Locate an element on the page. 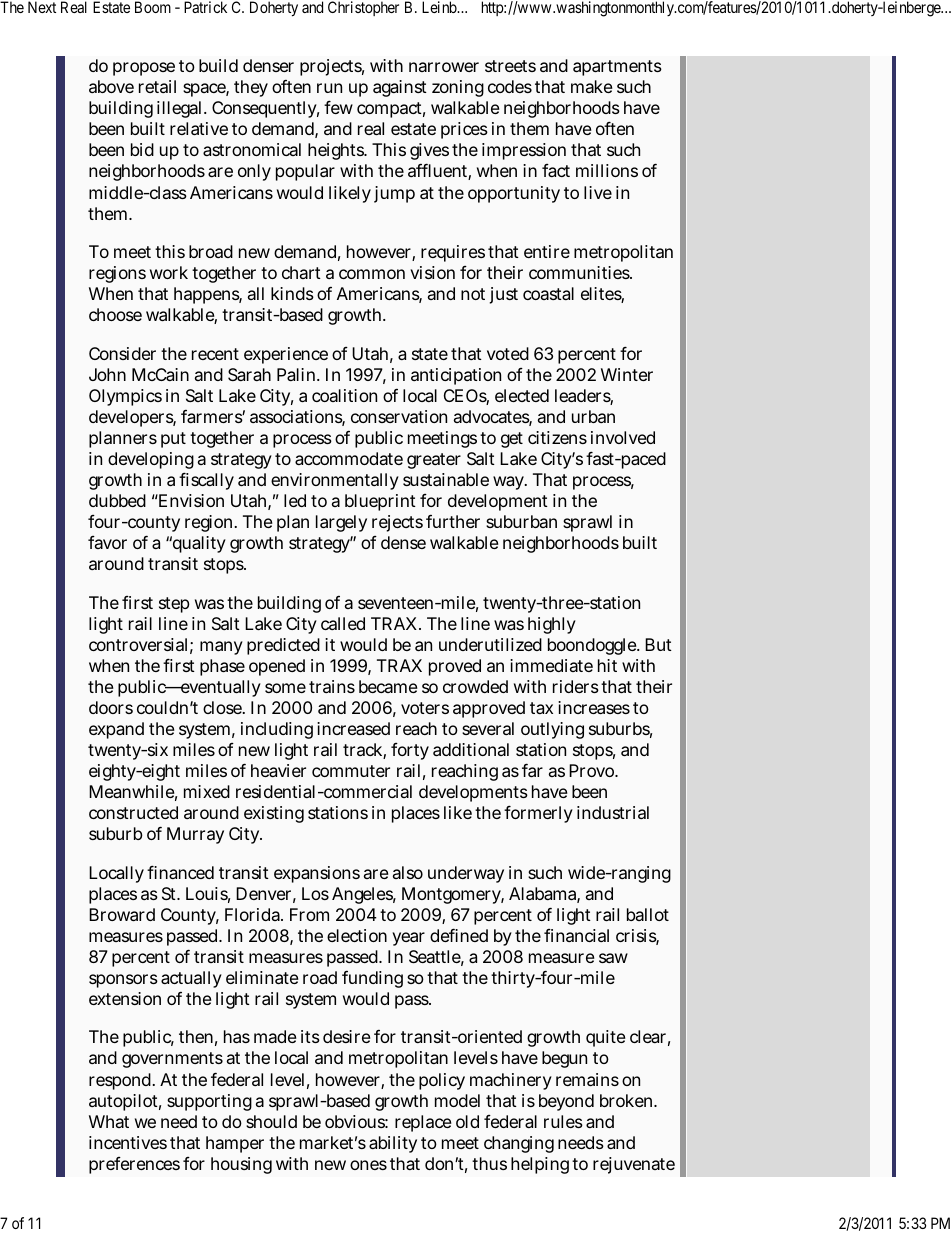 Image resolution: width=952 pixels, height=1233 pixels. choose is located at coordinates (115, 314).
